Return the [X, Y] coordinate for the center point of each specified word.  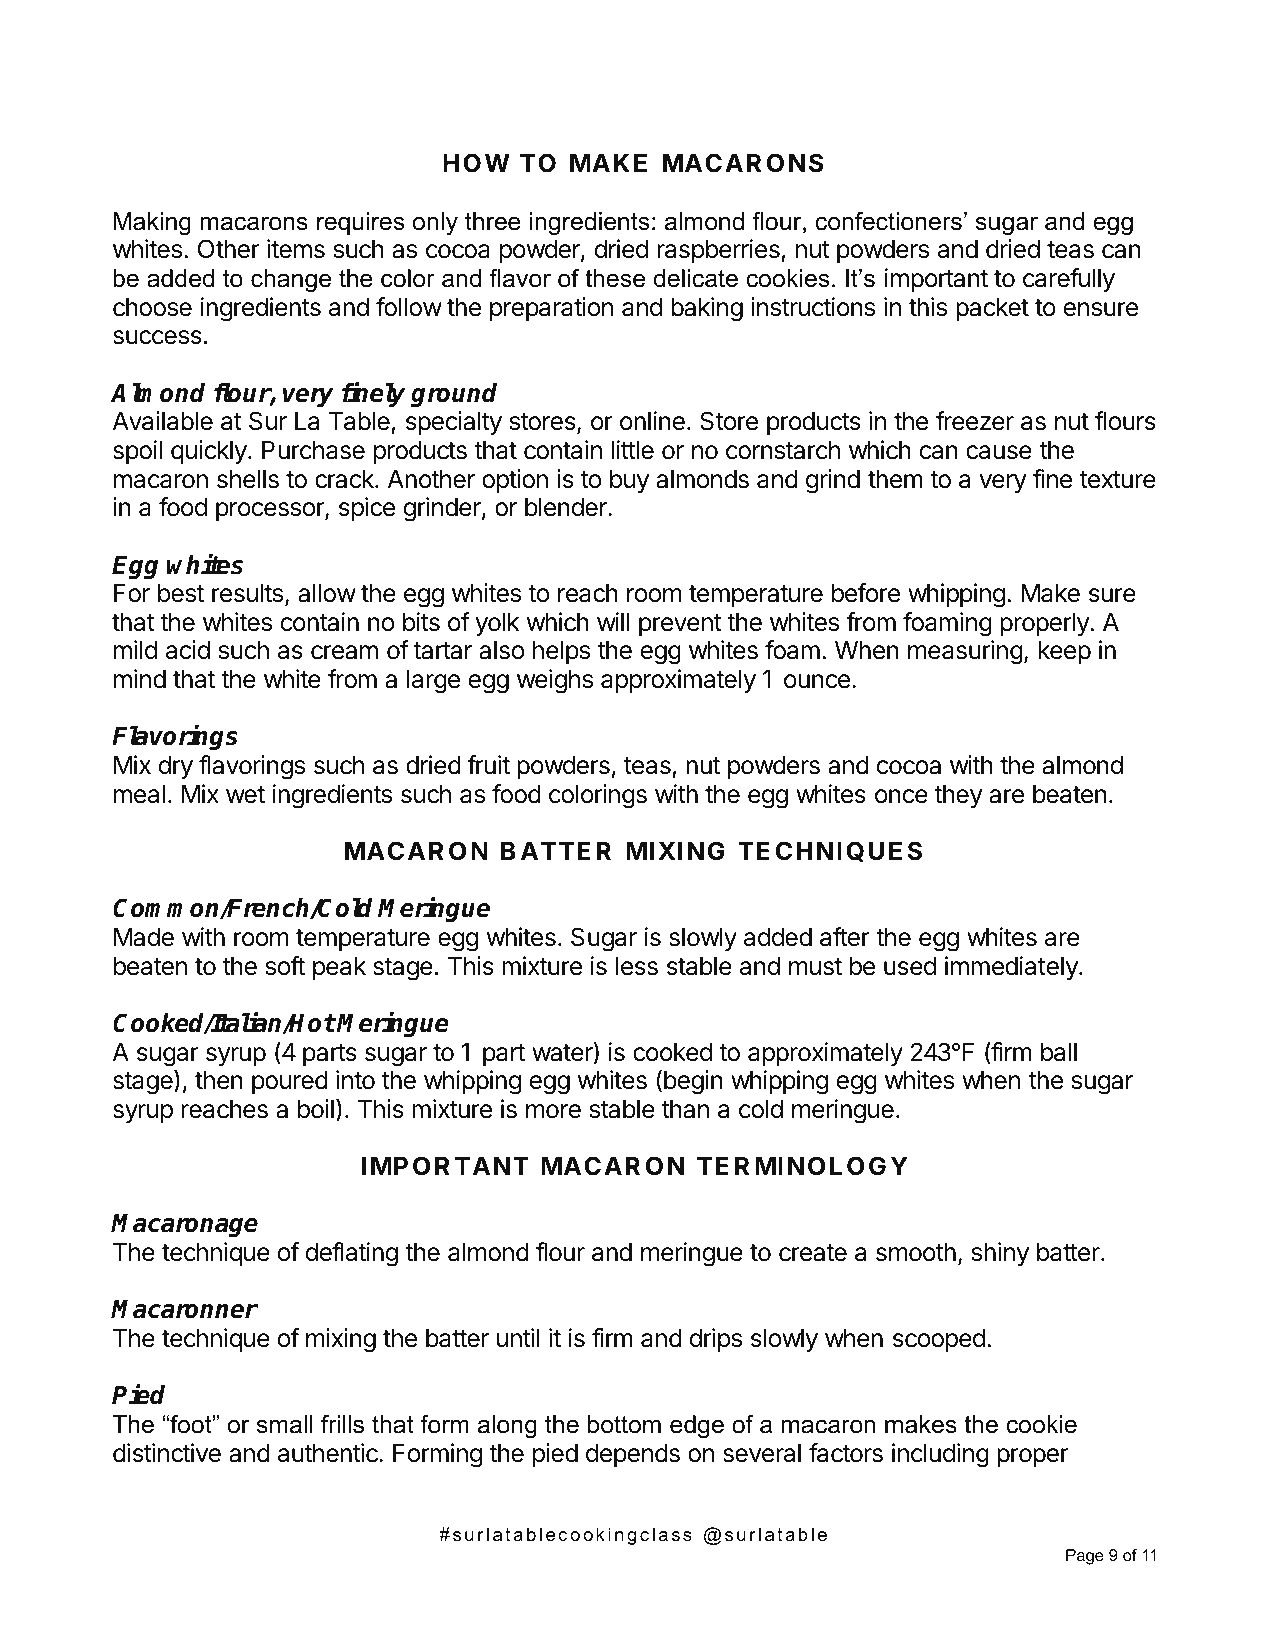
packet [992, 309]
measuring [965, 652]
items [296, 249]
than [685, 1109]
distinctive [167, 1453]
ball [1059, 1052]
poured [290, 1082]
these [615, 278]
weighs [555, 681]
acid [188, 650]
